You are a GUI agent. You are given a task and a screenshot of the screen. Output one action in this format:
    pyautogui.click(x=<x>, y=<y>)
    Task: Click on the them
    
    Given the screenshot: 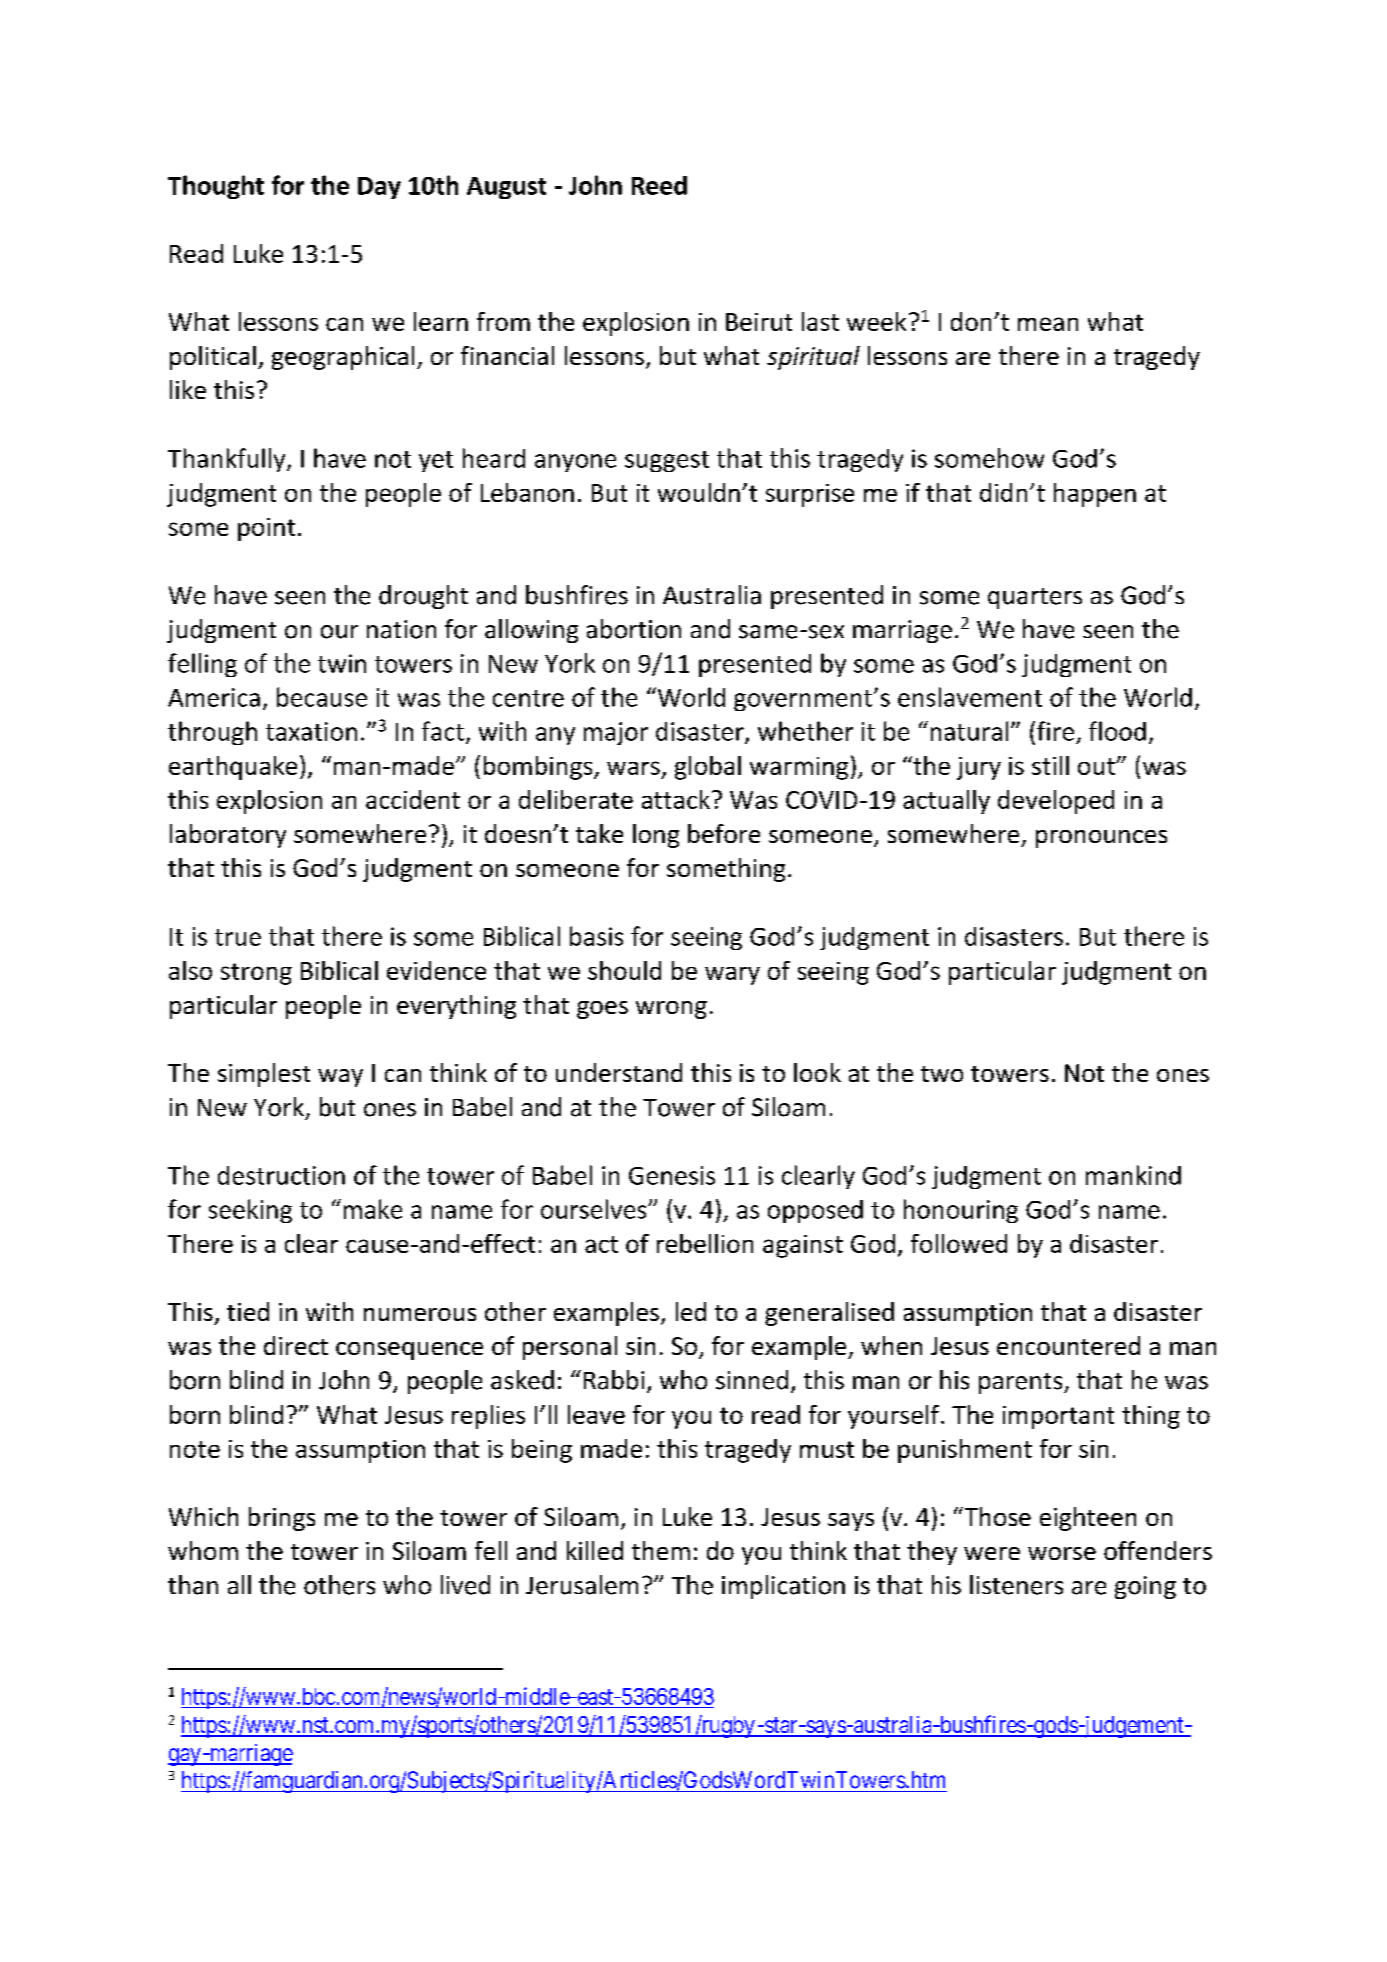 What is the action you would take?
    pyautogui.click(x=661, y=1550)
